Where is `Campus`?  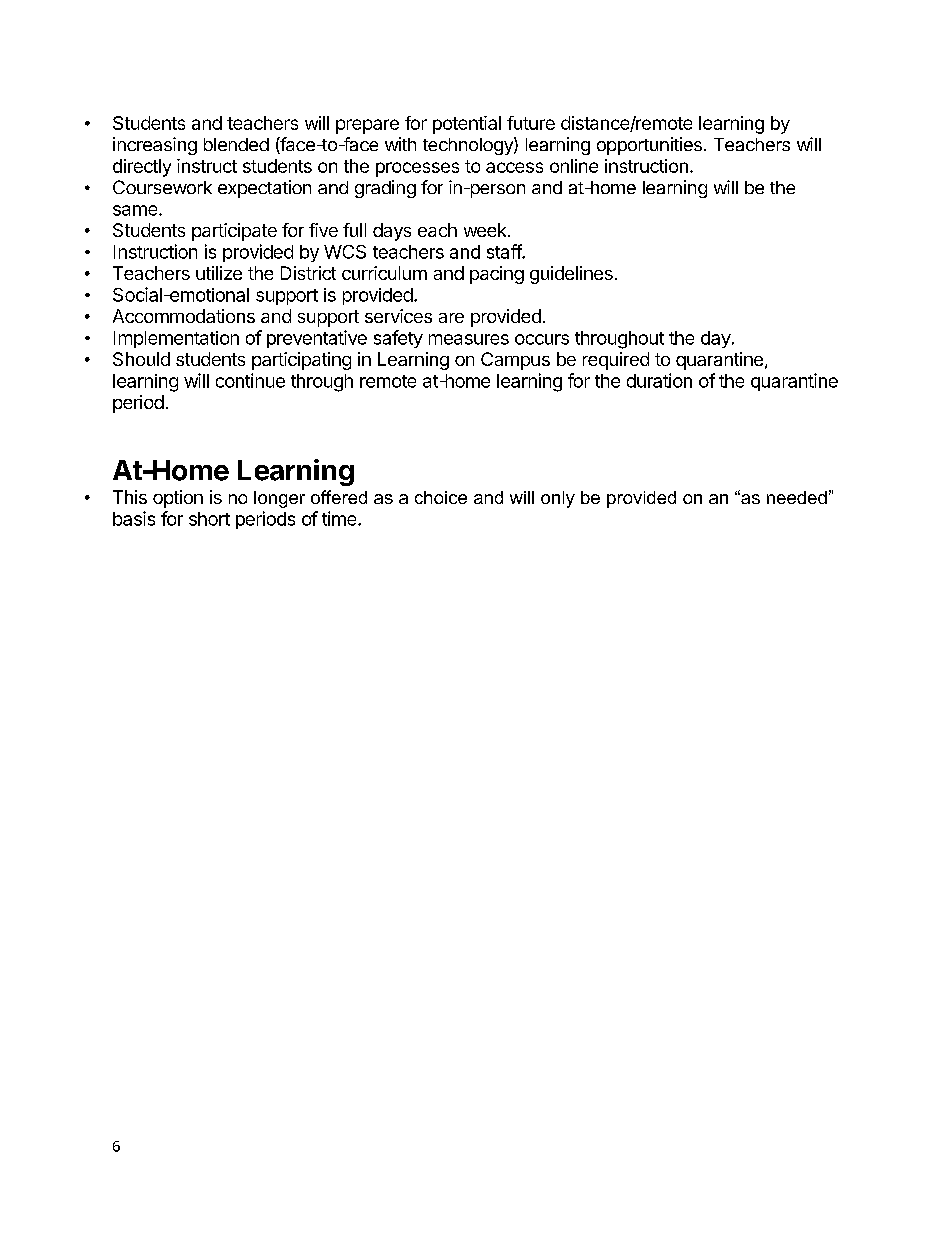
Campus is located at coordinates (515, 361).
